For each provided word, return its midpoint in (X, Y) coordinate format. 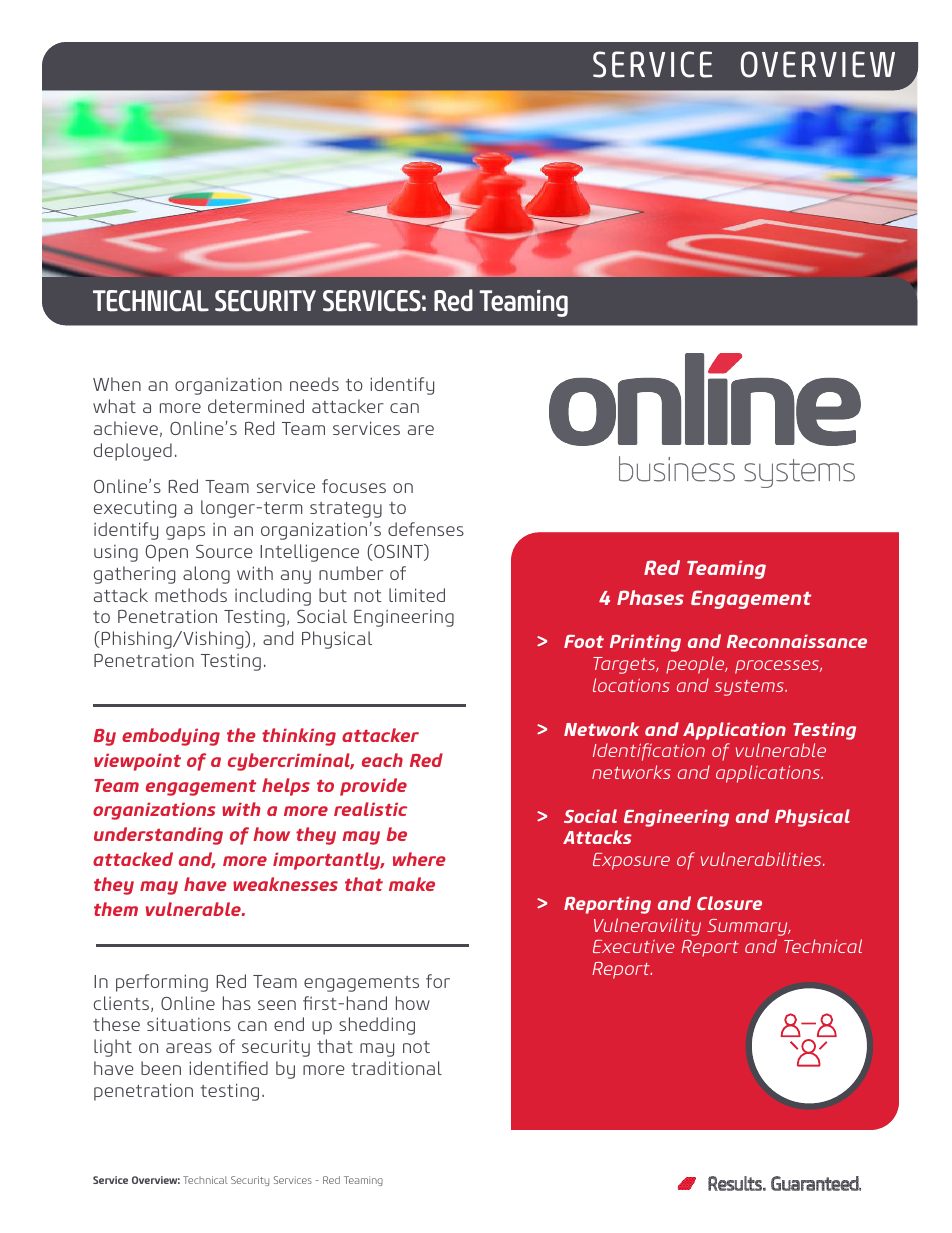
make (412, 884)
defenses (426, 529)
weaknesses (285, 884)
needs (314, 384)
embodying (171, 737)
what (114, 406)
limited (417, 595)
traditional (396, 1068)
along (206, 575)
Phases (650, 597)
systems (750, 688)
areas (189, 1048)
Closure (729, 903)
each (382, 760)
